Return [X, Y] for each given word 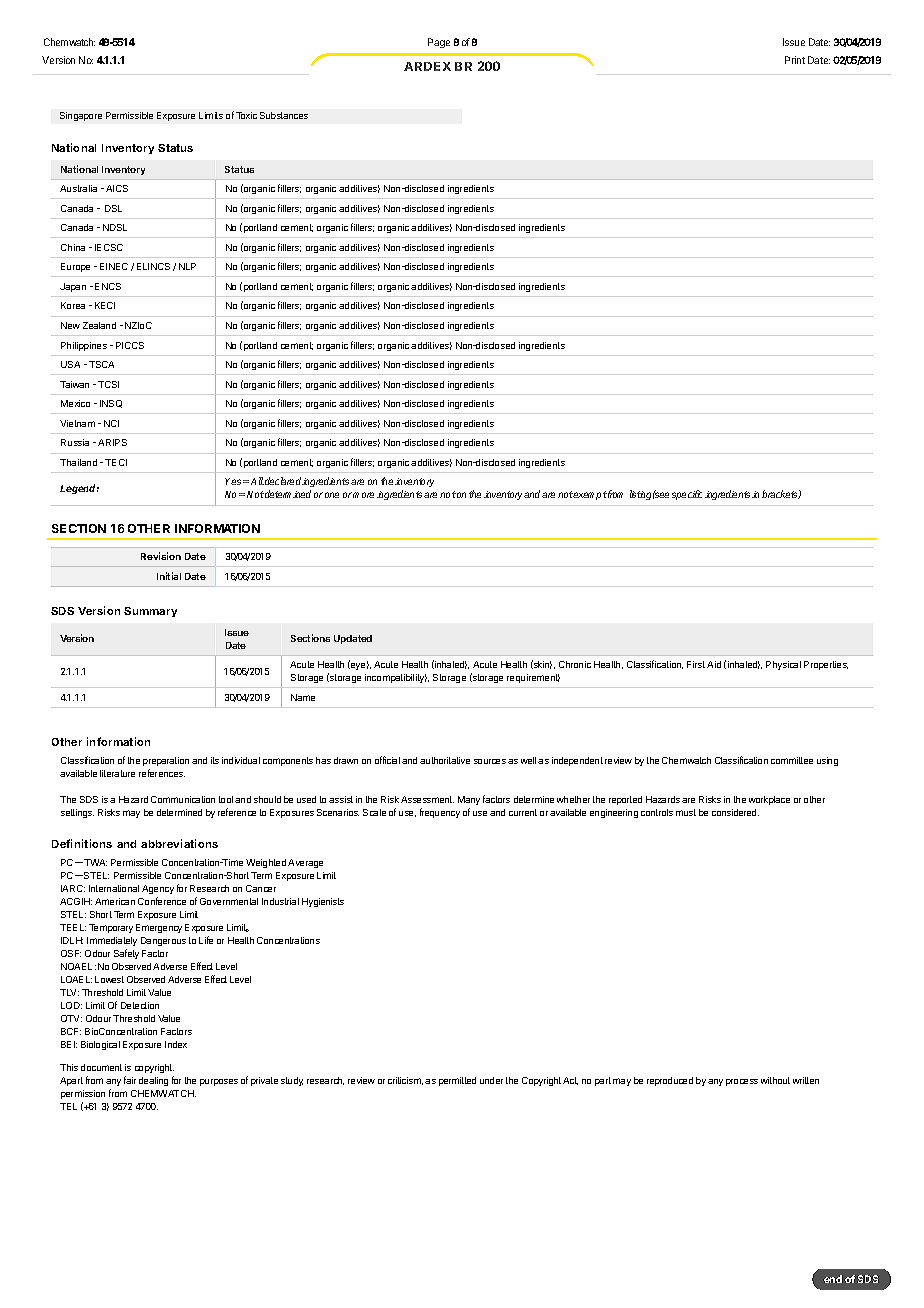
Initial [169, 576]
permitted [457, 1081]
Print [795, 60]
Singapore [81, 116]
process [742, 1082]
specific [687, 495]
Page [439, 43]
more [363, 495]
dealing [153, 1081]
